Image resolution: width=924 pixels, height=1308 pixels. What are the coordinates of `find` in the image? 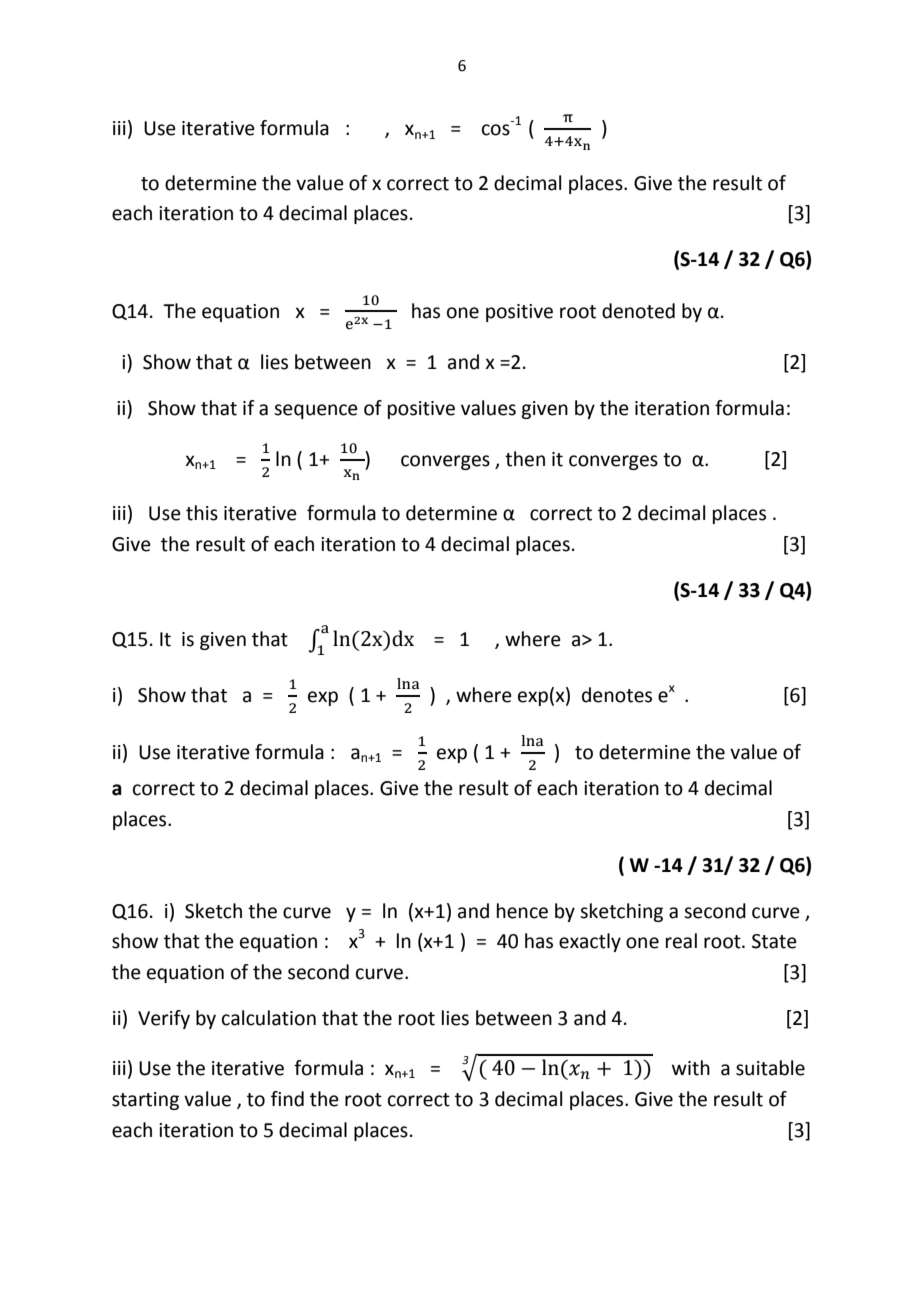 It's located at (287, 1099).
